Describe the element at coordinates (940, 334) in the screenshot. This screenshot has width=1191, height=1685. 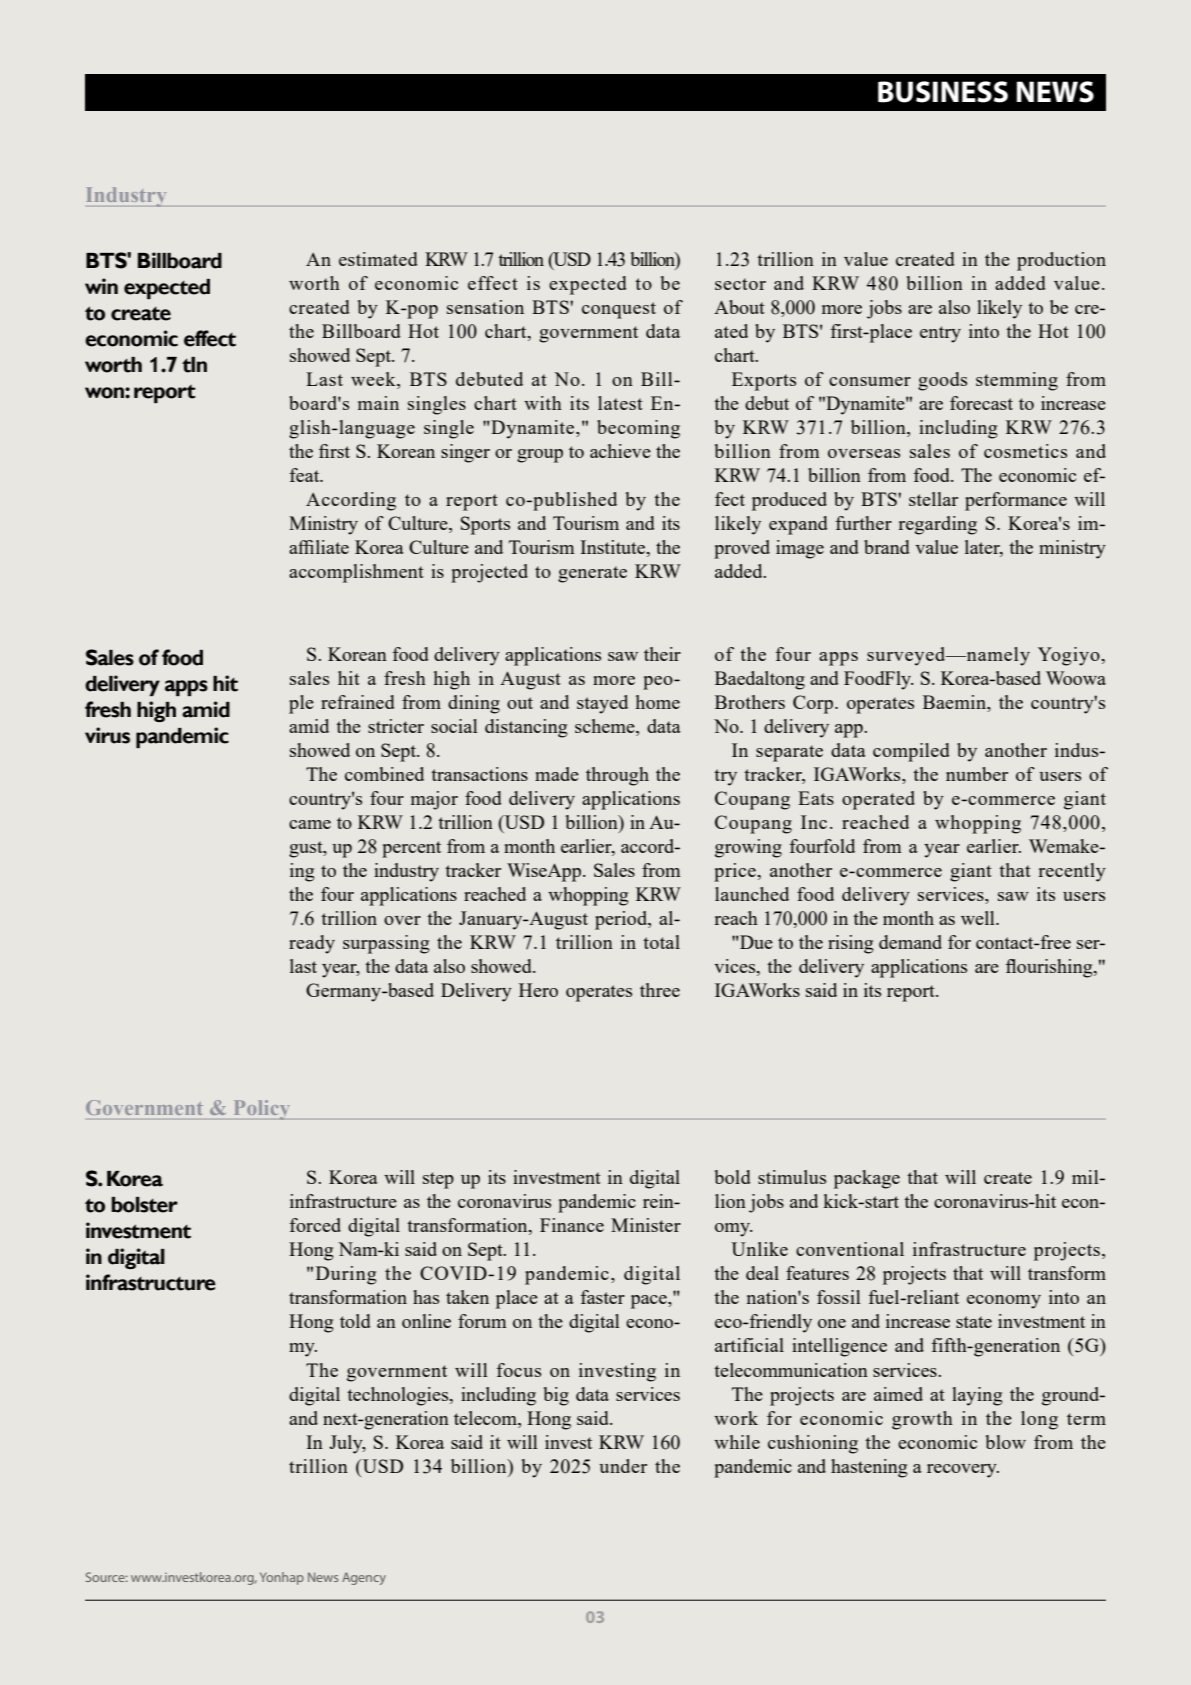
I see `entry` at that location.
